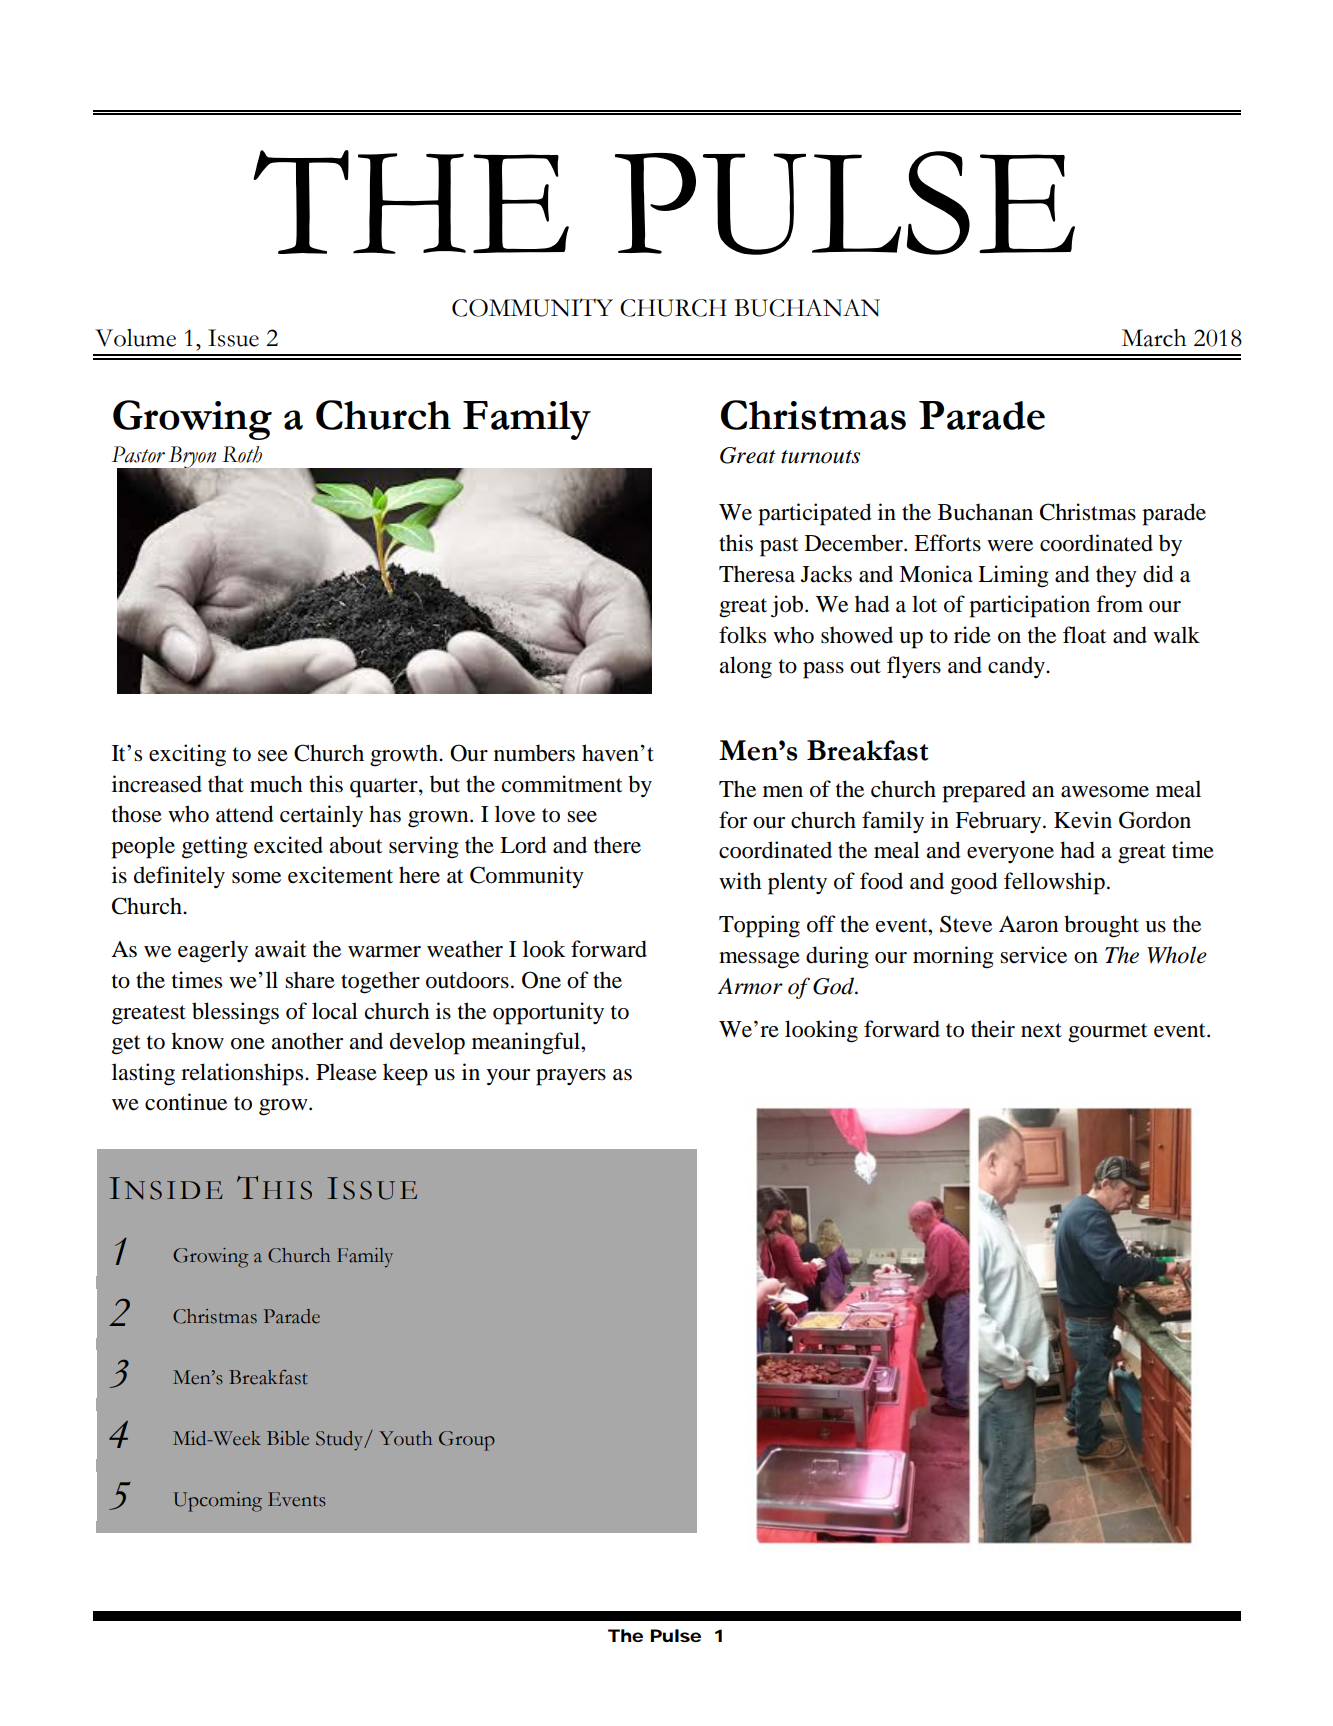 Image resolution: width=1333 pixels, height=1726 pixels. Describe the element at coordinates (1041, 1030) in the screenshot. I see `next` at that location.
